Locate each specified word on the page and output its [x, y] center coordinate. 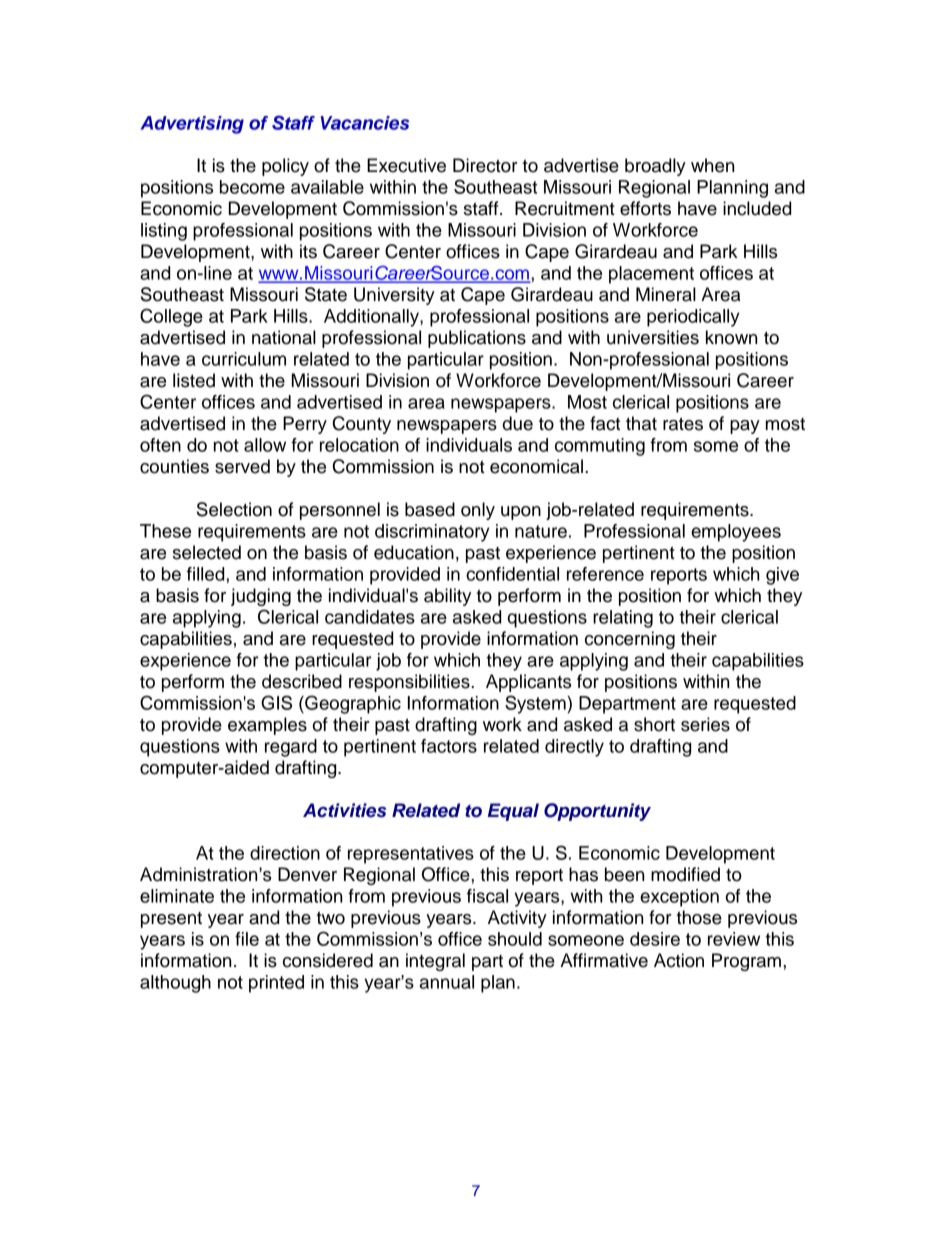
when [712, 165]
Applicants [528, 683]
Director [485, 165]
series [705, 724]
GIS [276, 702]
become [252, 187]
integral [435, 962]
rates [683, 424]
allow [265, 445]
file [247, 939]
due [518, 423]
